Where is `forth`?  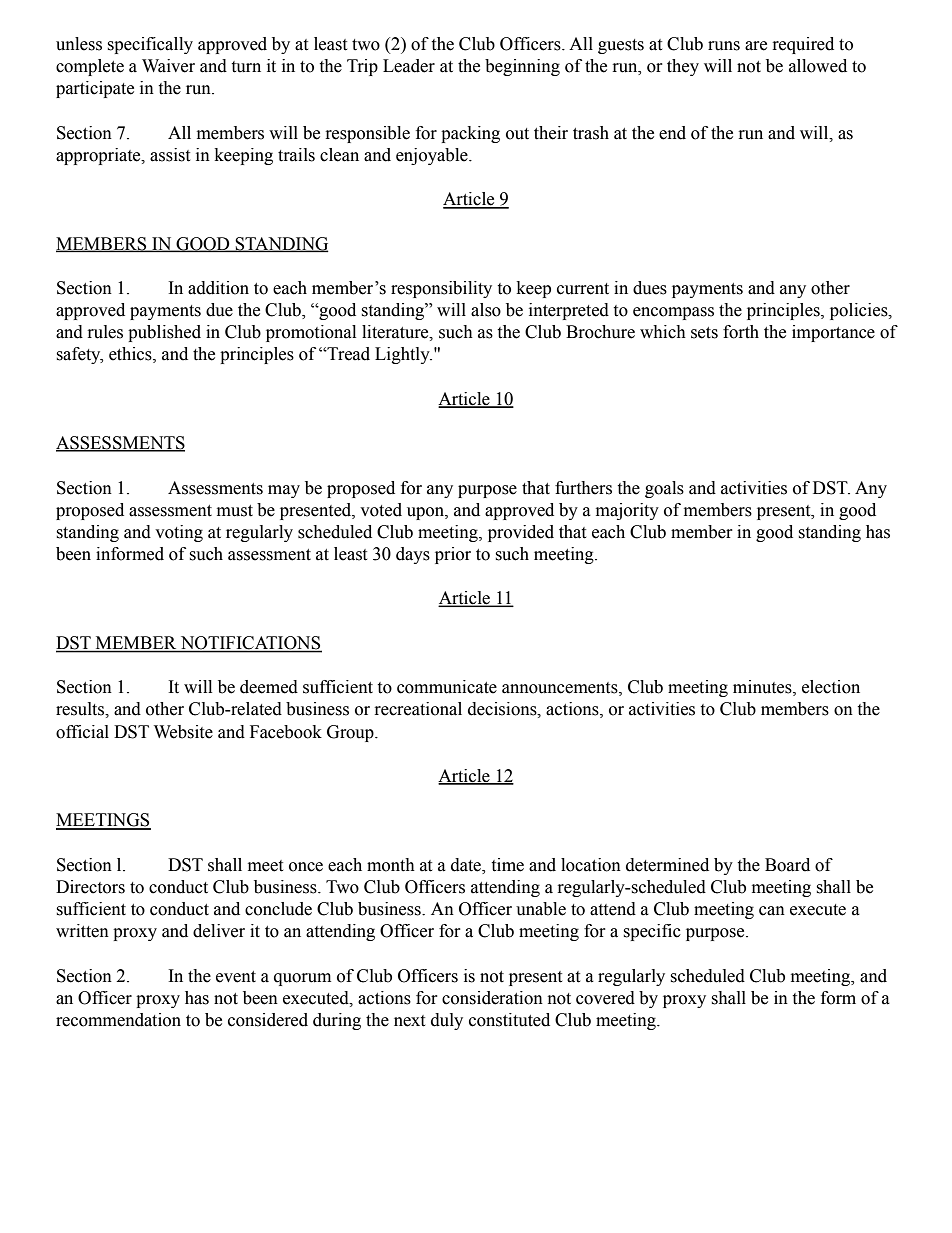
forth is located at coordinates (741, 332).
